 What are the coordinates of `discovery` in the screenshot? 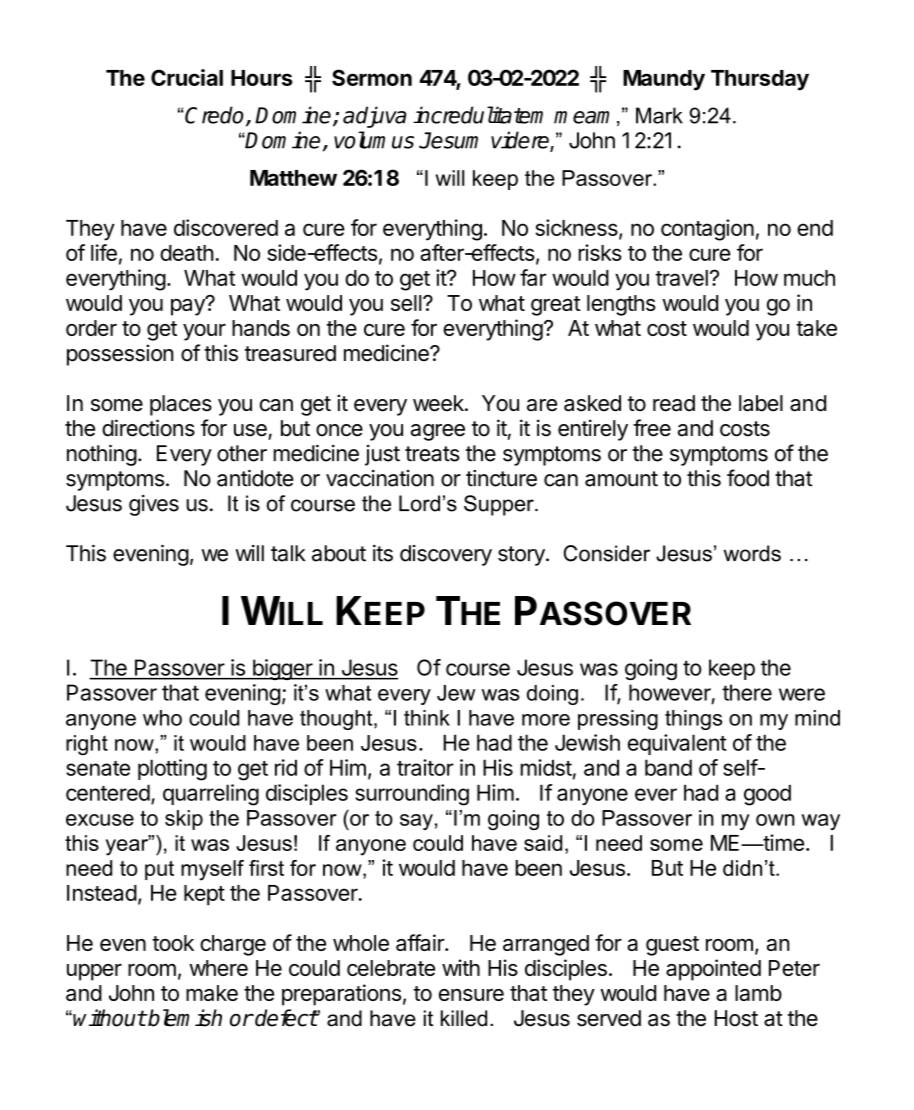 It's located at (446, 555).
